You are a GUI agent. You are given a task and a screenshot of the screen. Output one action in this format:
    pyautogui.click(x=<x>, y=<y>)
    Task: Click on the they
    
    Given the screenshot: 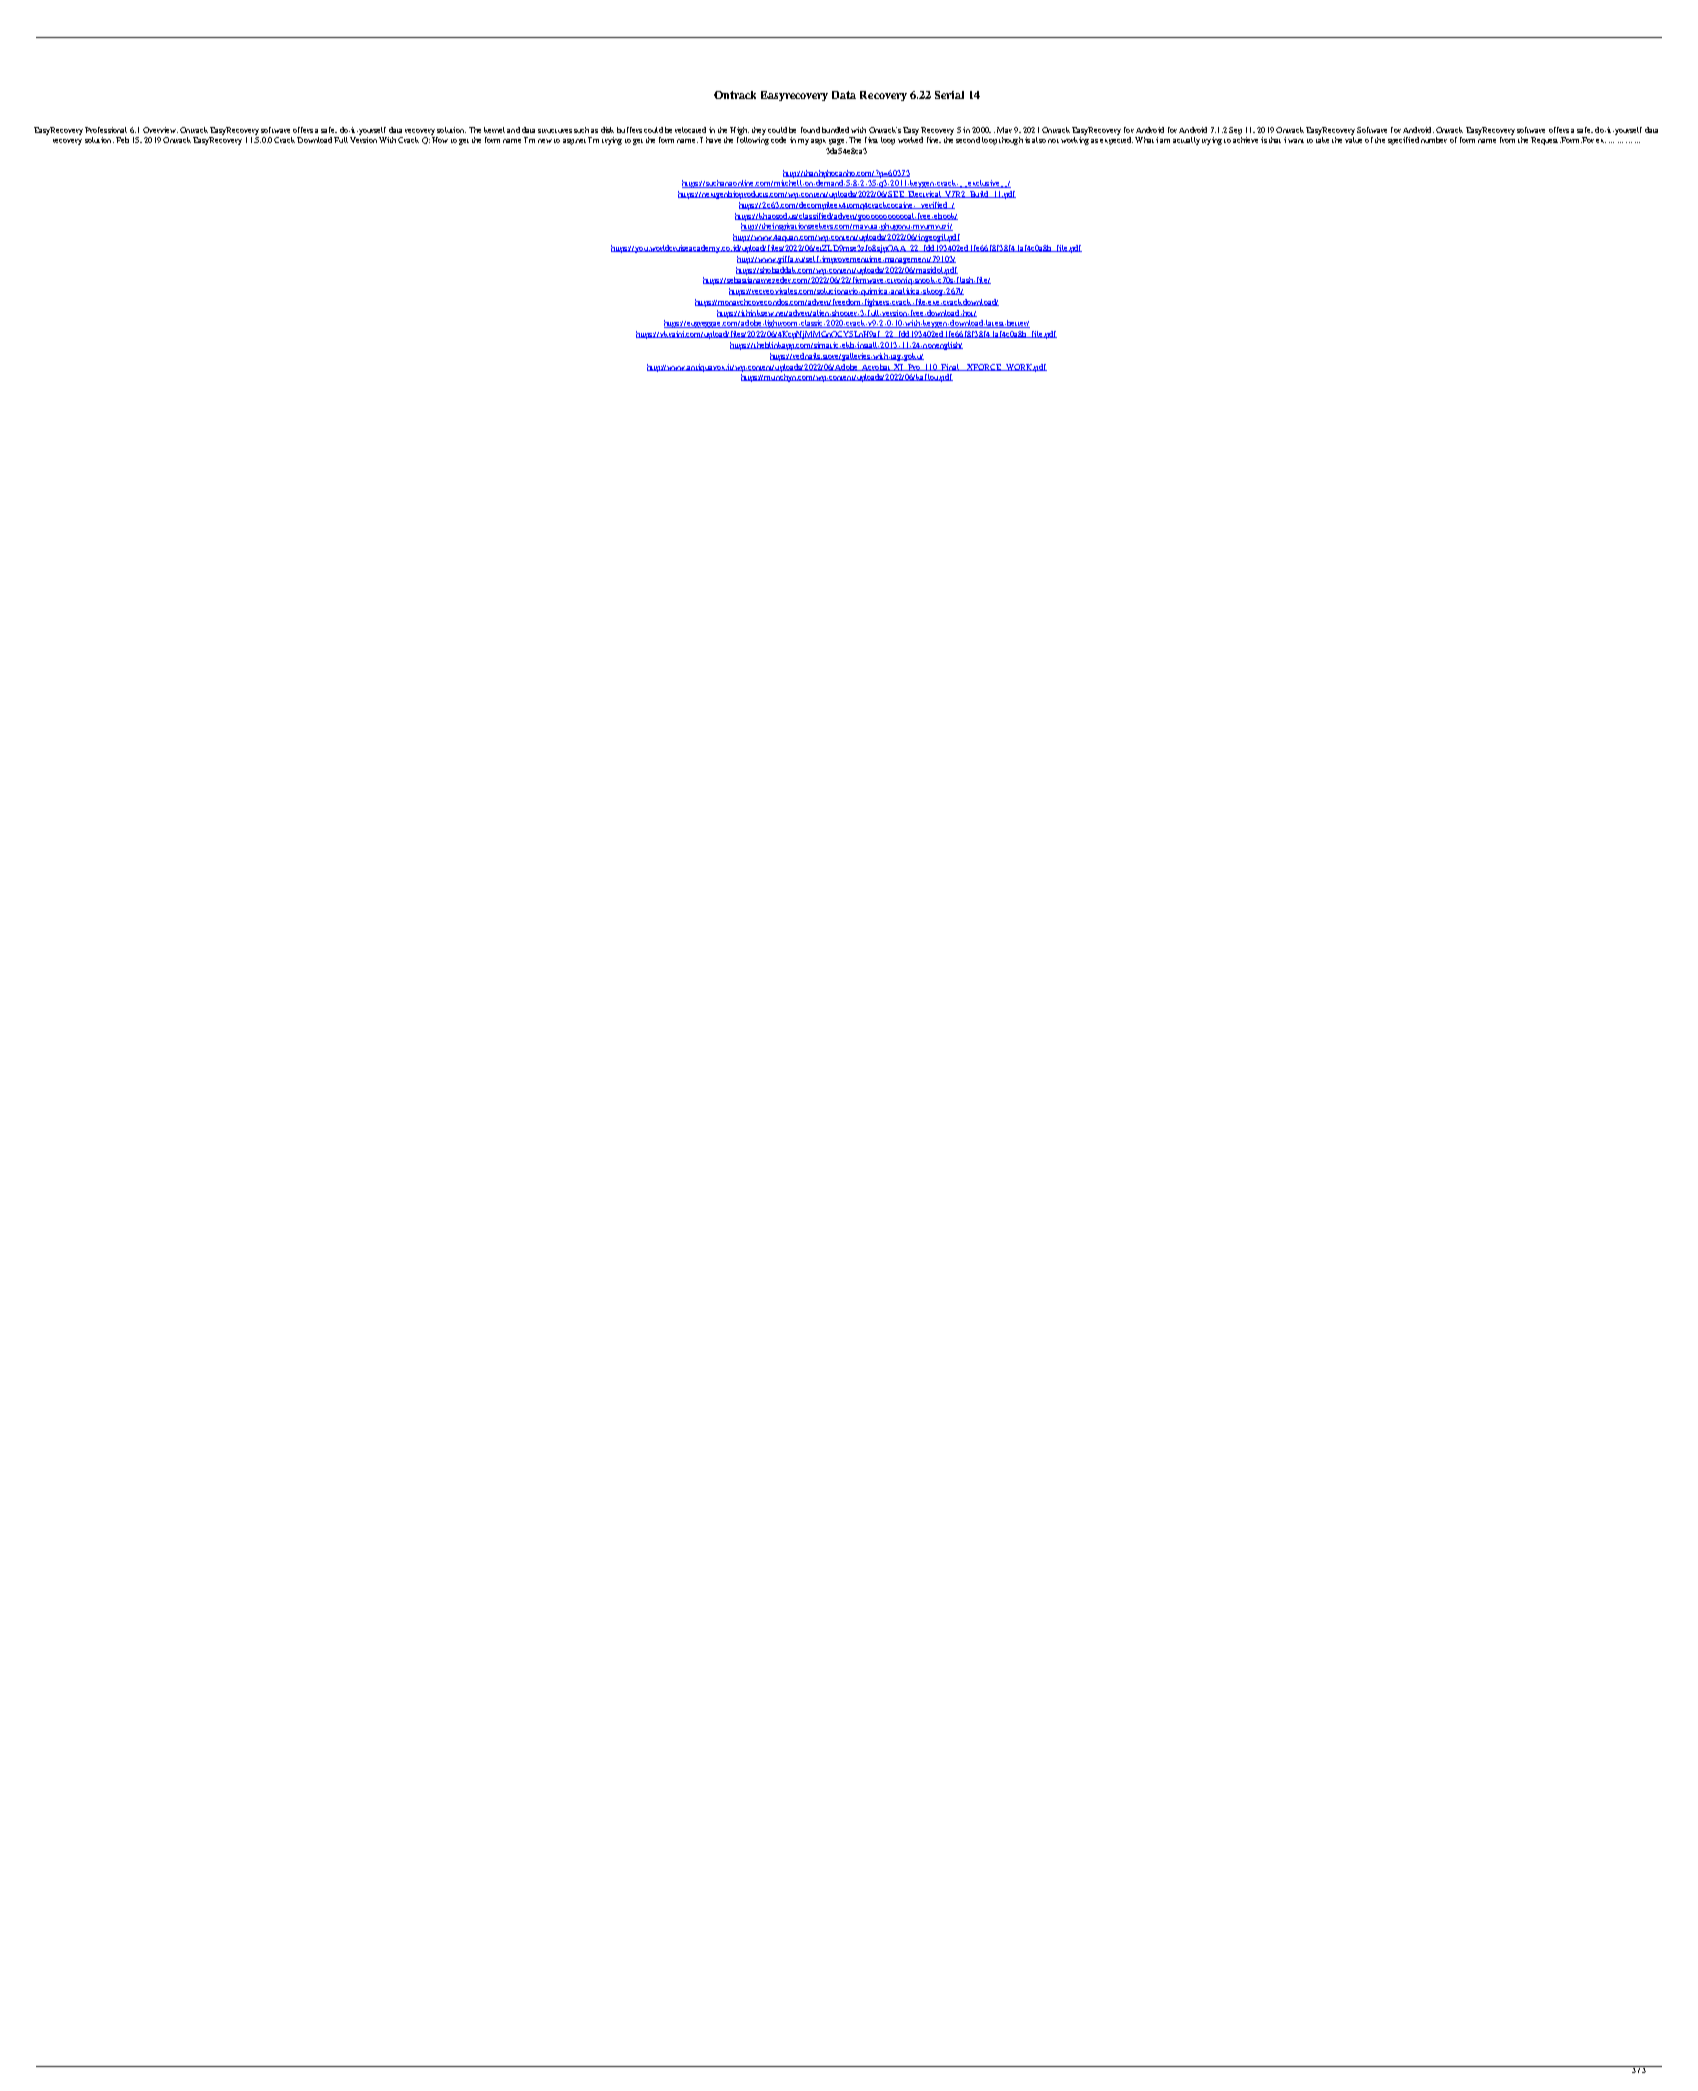 What is the action you would take?
    pyautogui.click(x=759, y=131)
